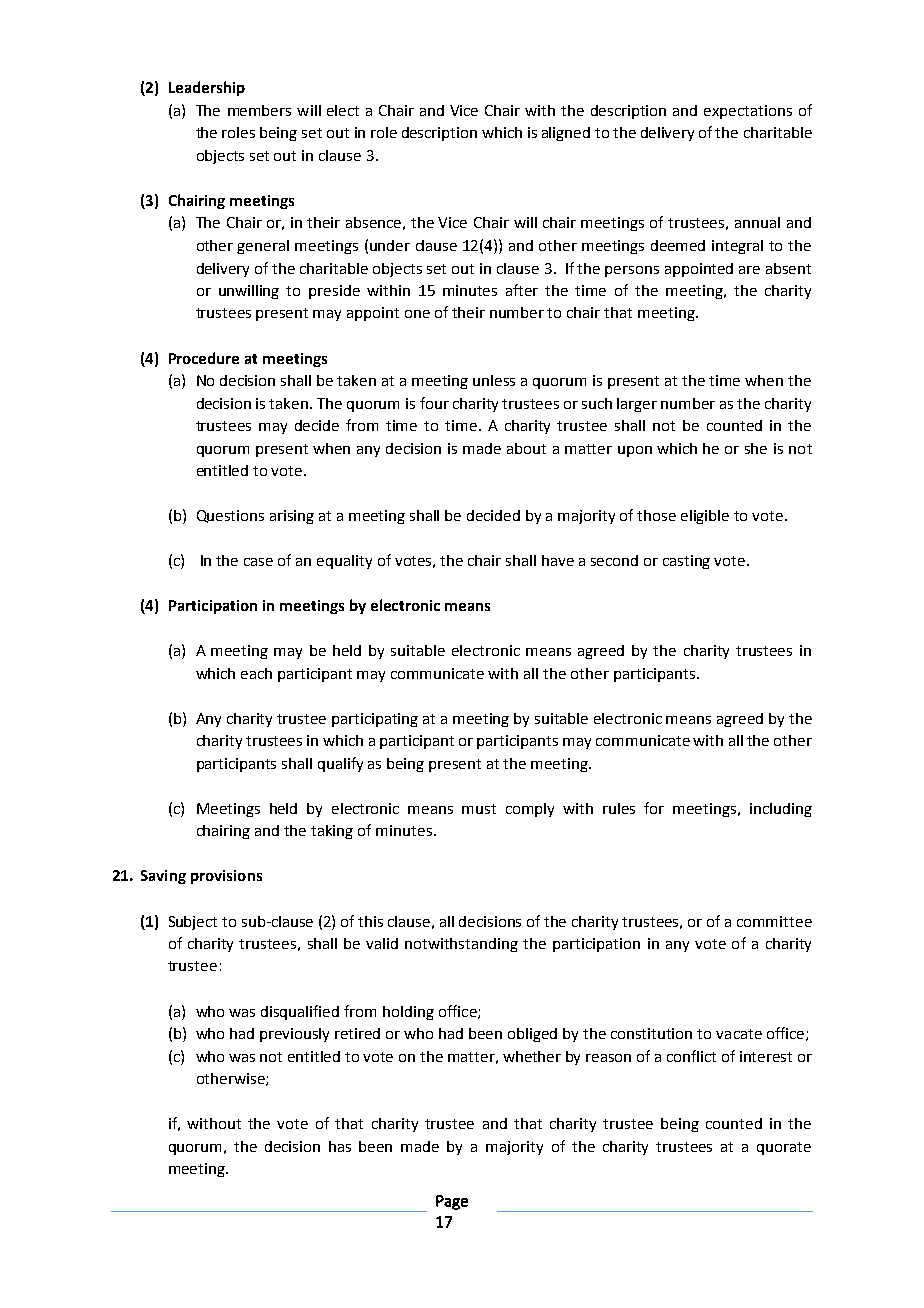  What do you see at coordinates (256, 673) in the screenshot?
I see `each` at bounding box center [256, 673].
